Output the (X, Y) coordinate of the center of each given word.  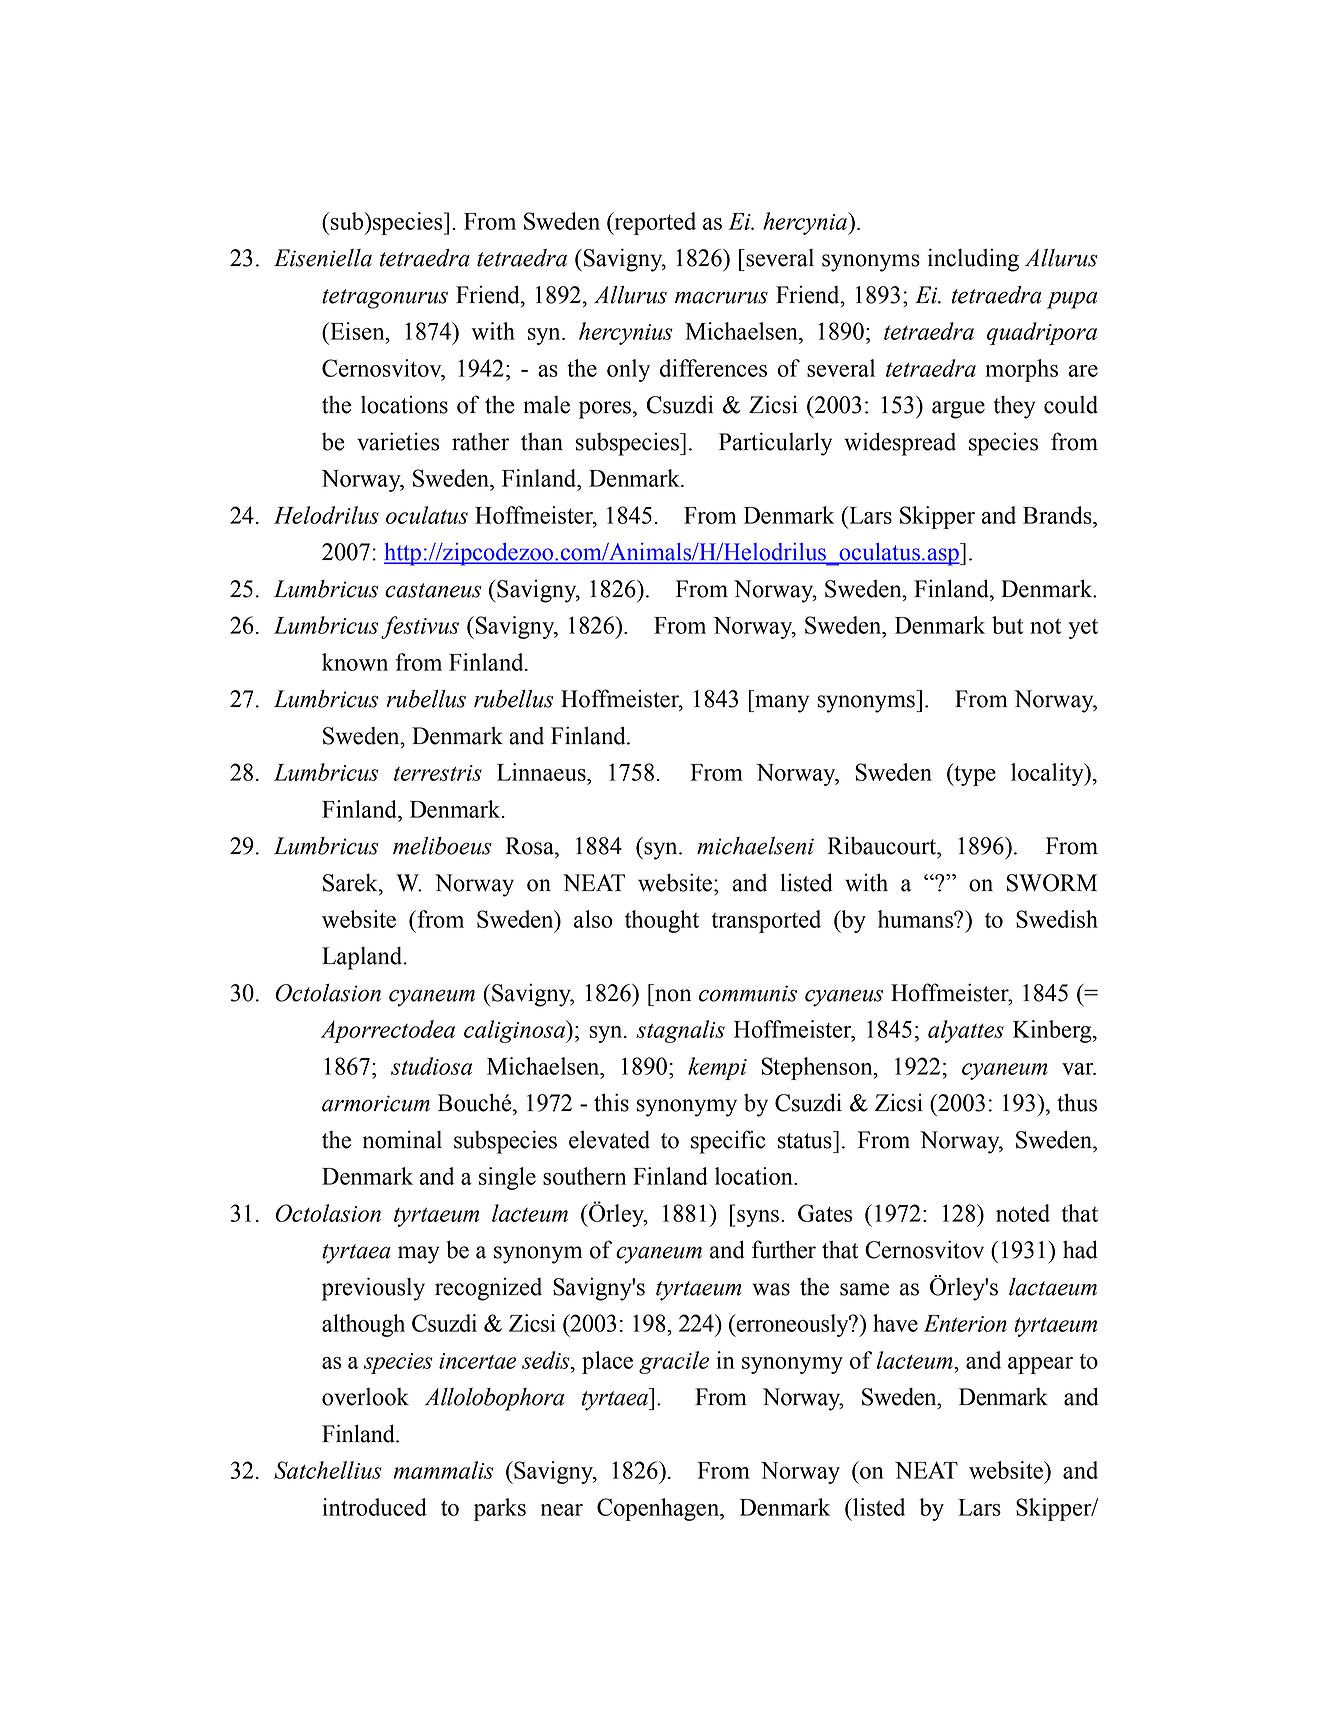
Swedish (1057, 919)
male (546, 405)
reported (654, 223)
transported (766, 921)
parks (500, 1509)
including (973, 260)
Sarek (351, 883)
